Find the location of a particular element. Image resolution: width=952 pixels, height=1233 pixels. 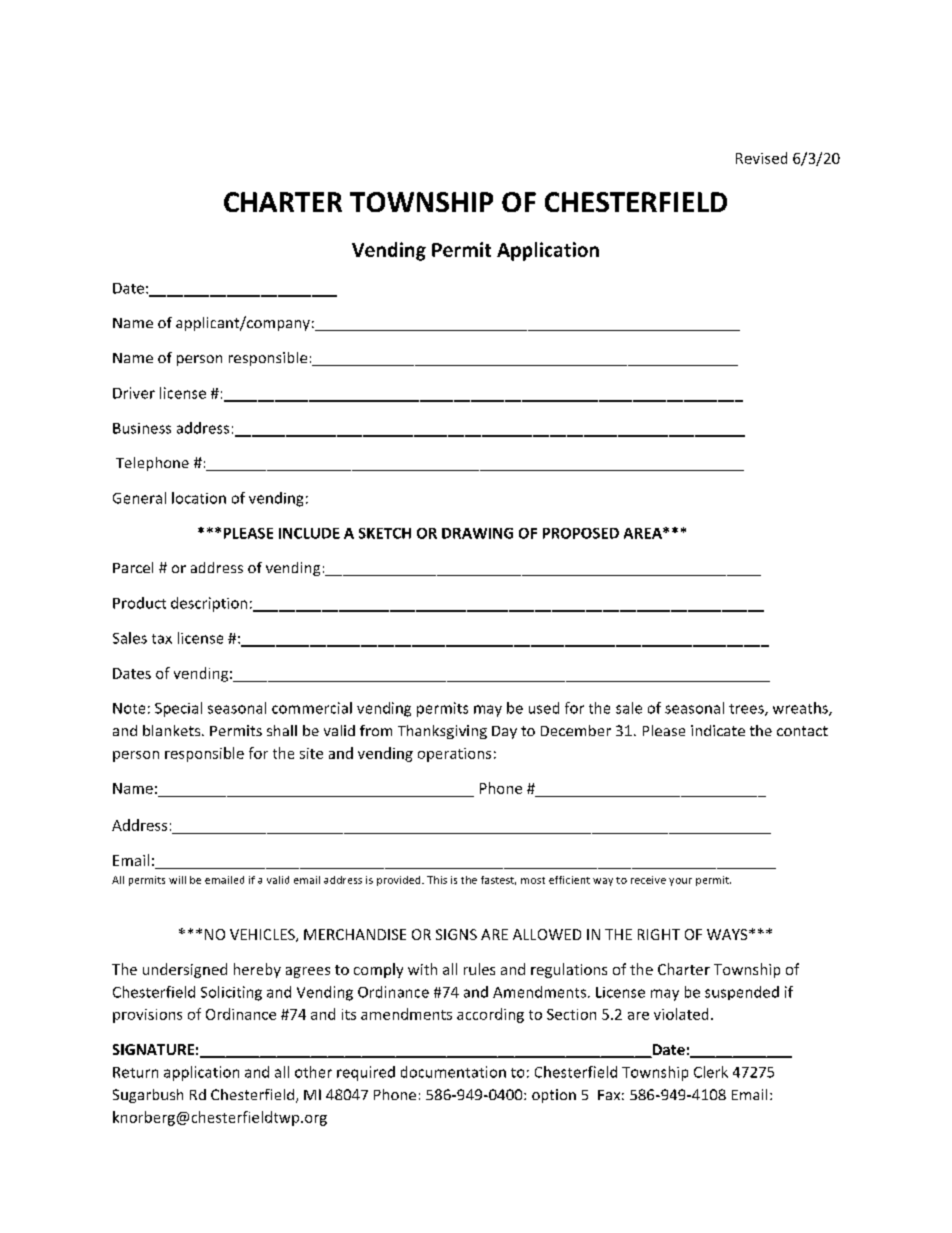

documentation is located at coordinates (453, 1072).
